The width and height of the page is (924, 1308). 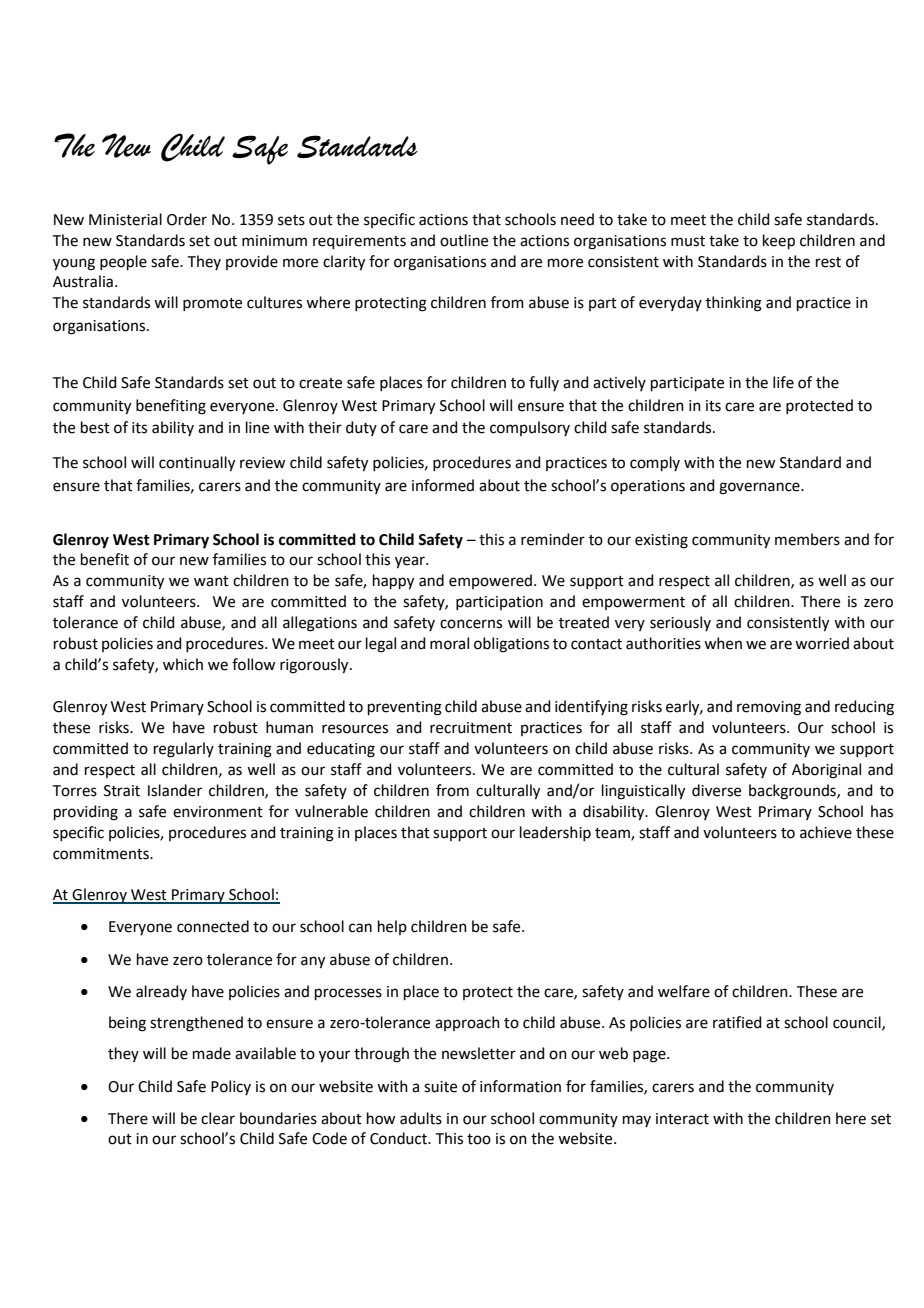 I want to click on clear, so click(x=218, y=1118).
